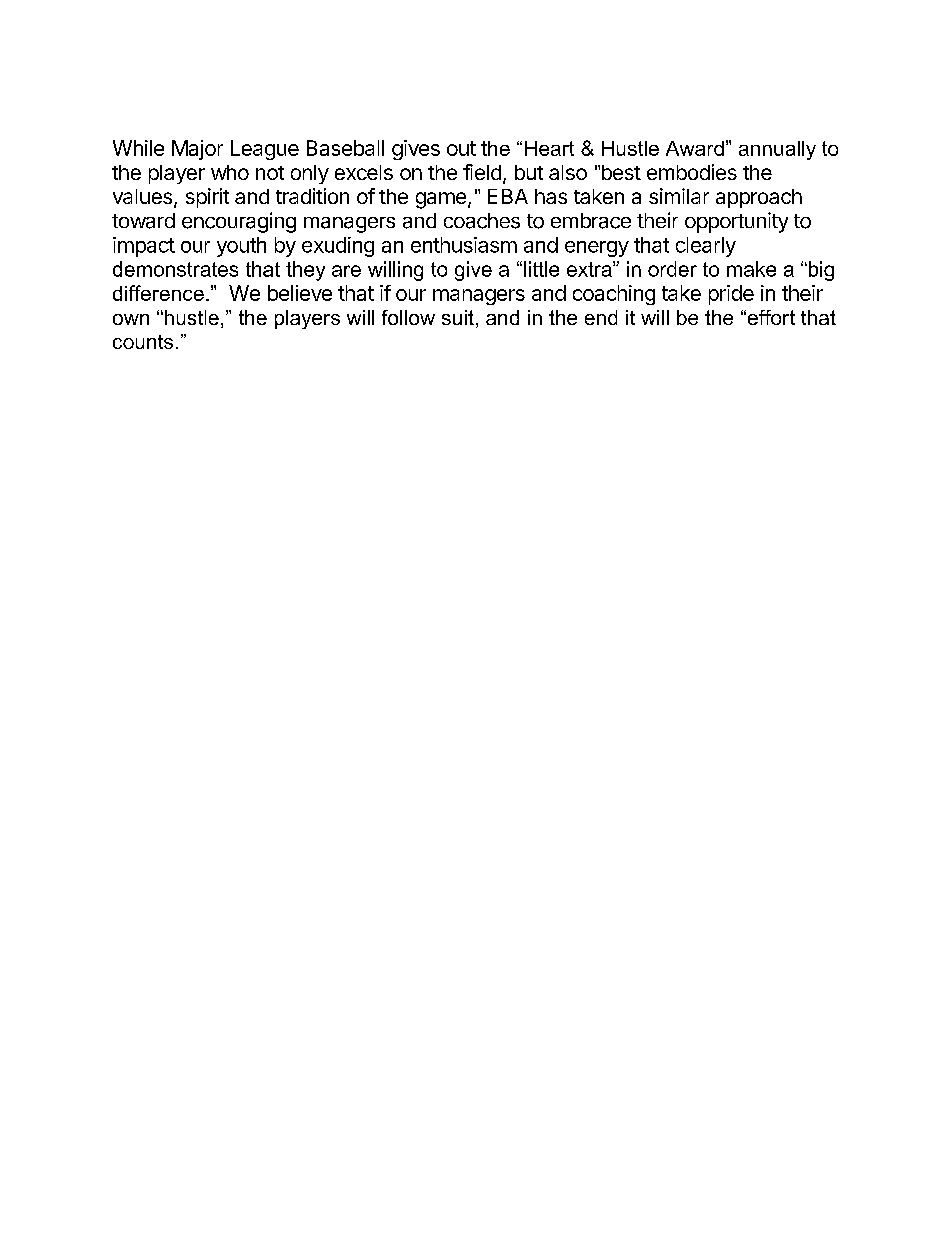  I want to click on annually, so click(777, 150).
